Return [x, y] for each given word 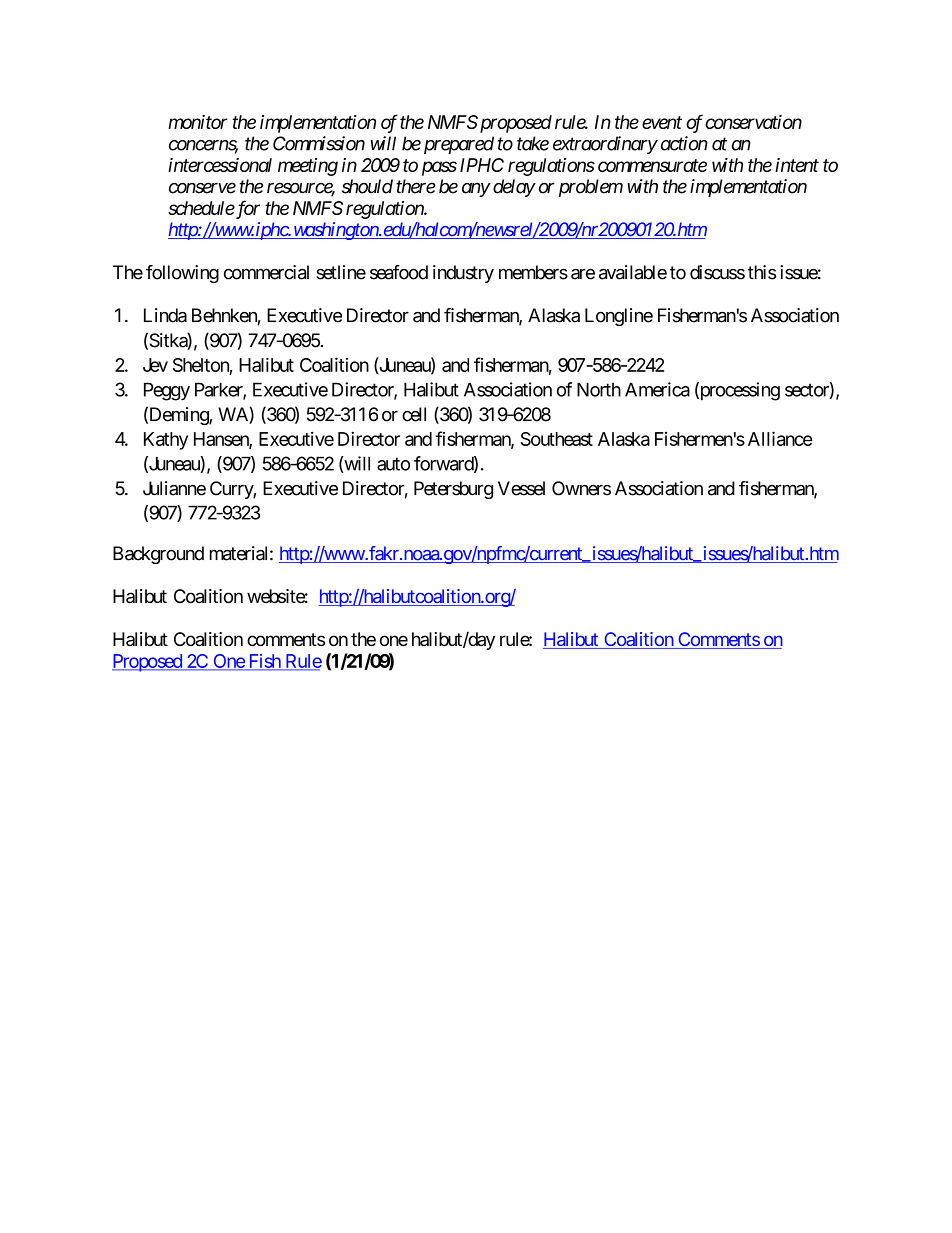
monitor [198, 122]
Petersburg [453, 490]
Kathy [166, 441]
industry [463, 274]
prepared [457, 145]
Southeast [556, 439]
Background [158, 555]
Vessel [521, 488]
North [599, 389]
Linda [165, 315]
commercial [266, 272]
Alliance [780, 438]
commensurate [652, 165]
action [684, 143]
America [657, 389]
